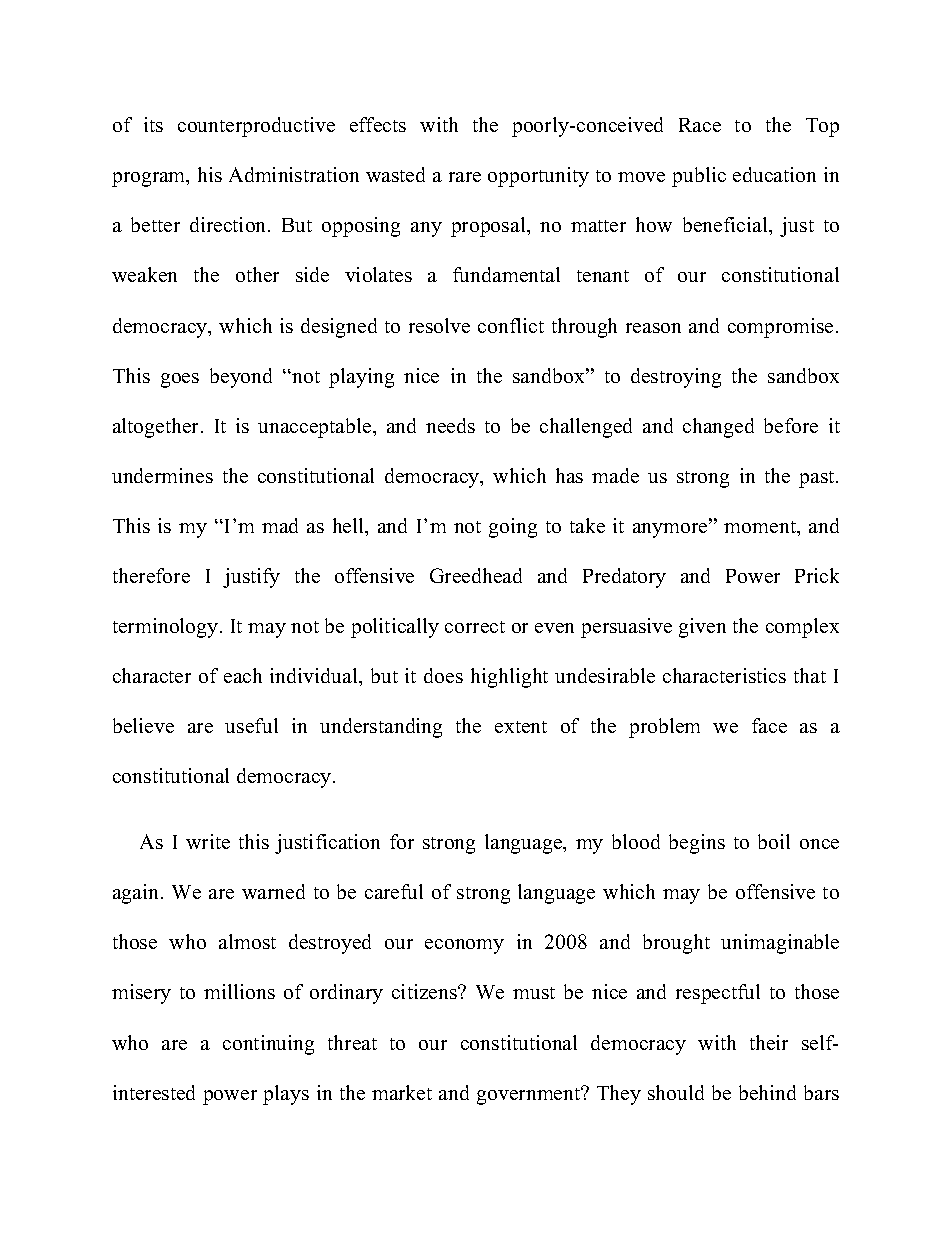 The height and width of the image is (1233, 952). What do you see at coordinates (702, 628) in the image?
I see `given` at bounding box center [702, 628].
